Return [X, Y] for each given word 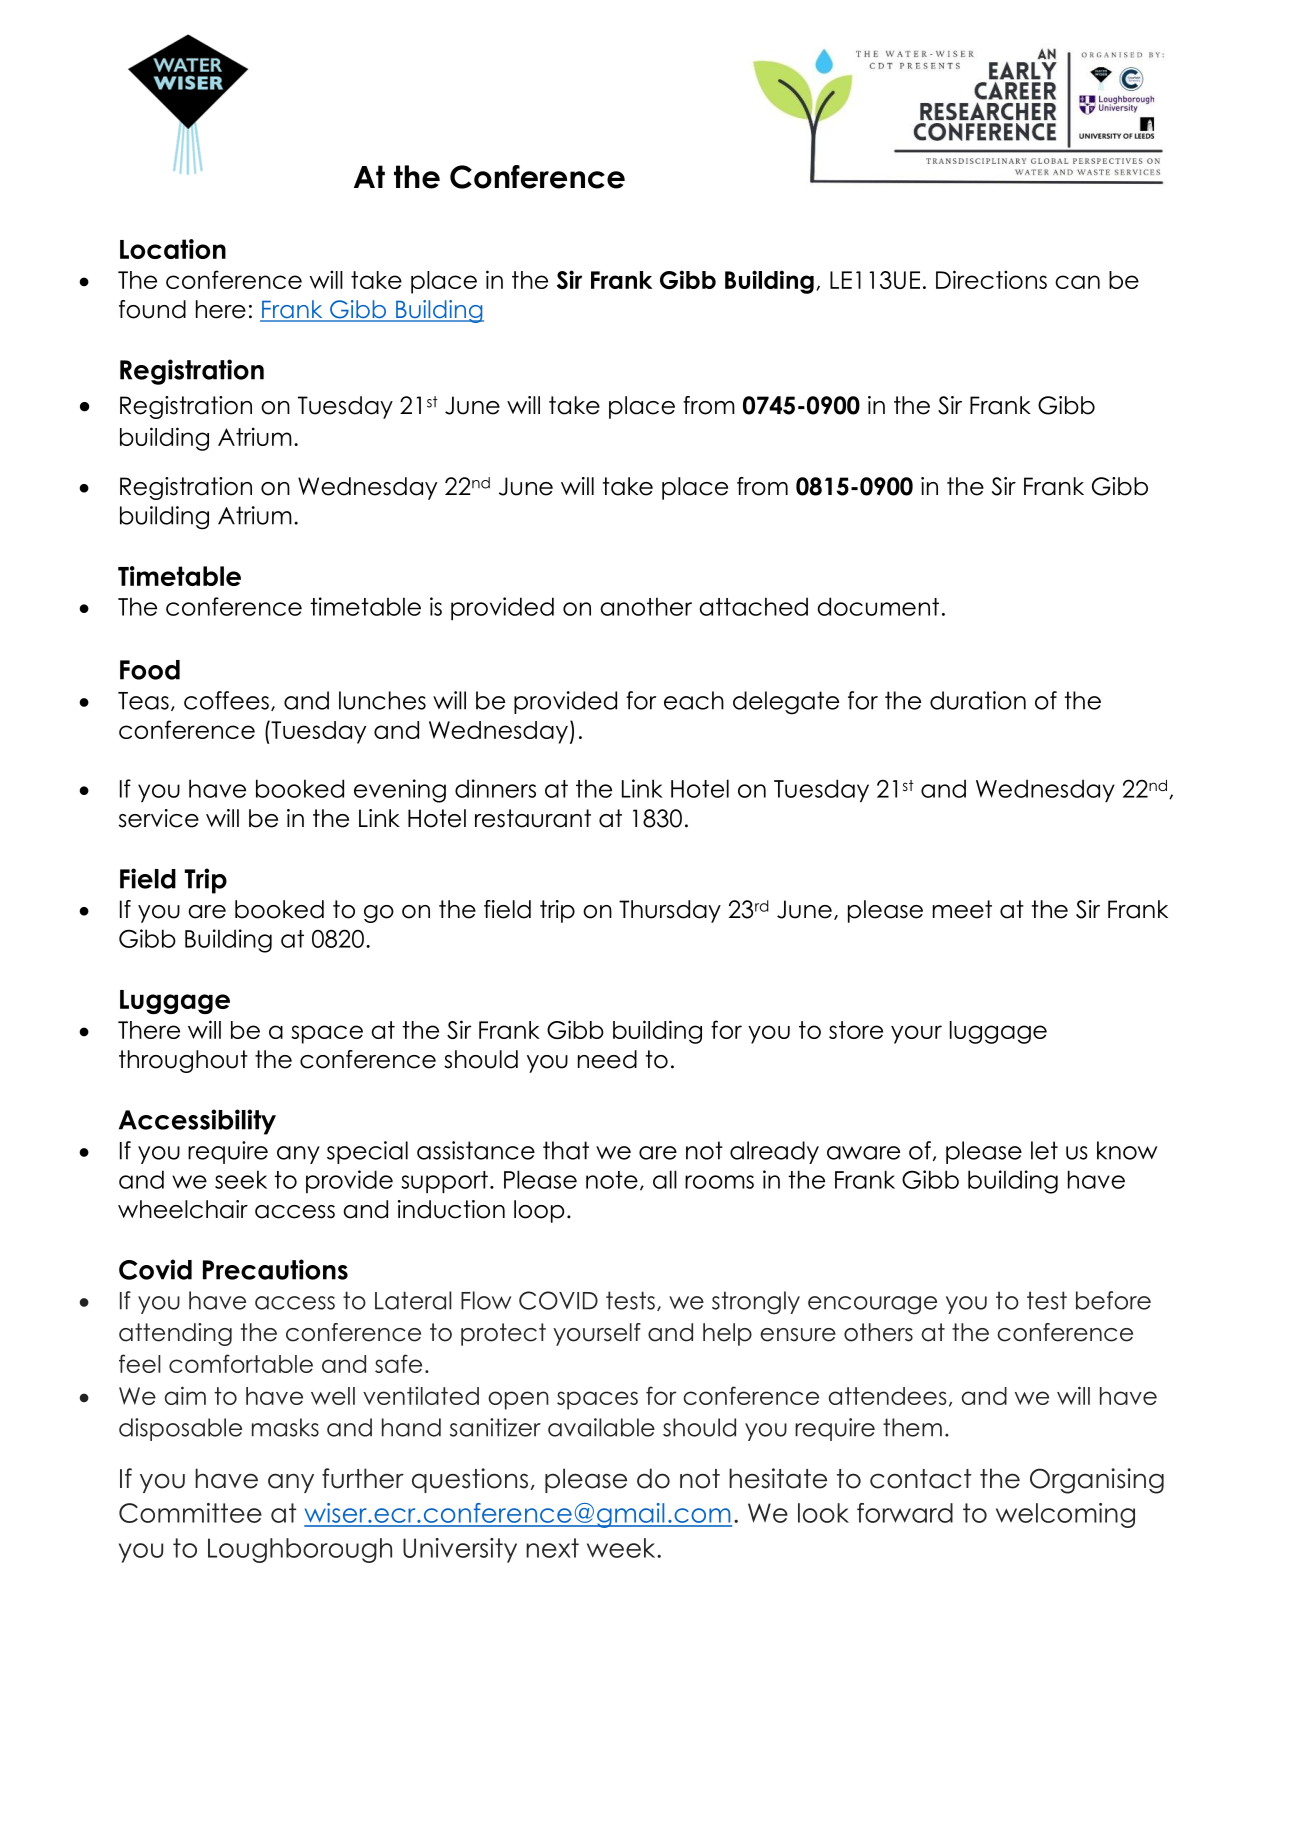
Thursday [670, 911]
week [622, 1548]
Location [173, 249]
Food [150, 670]
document [878, 606]
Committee [190, 1513]
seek [241, 1179]
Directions [991, 279]
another [646, 606]
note [612, 1180]
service [159, 818]
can [1077, 282]
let [1044, 1150]
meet [962, 909]
